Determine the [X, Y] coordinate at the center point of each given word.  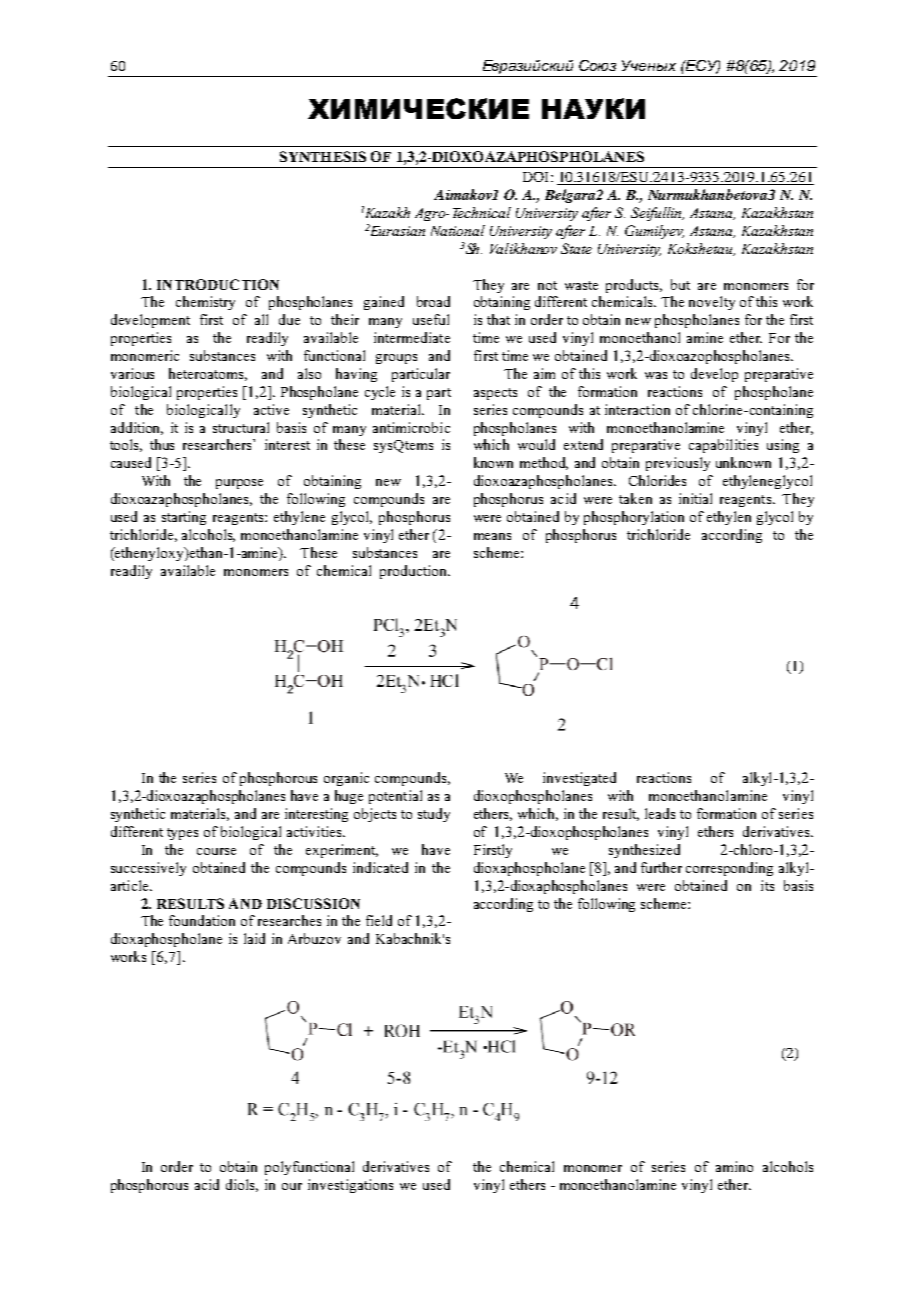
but [680, 284]
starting [184, 518]
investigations [350, 1186]
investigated [579, 779]
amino [734, 1166]
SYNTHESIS [323, 156]
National [458, 230]
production [414, 572]
